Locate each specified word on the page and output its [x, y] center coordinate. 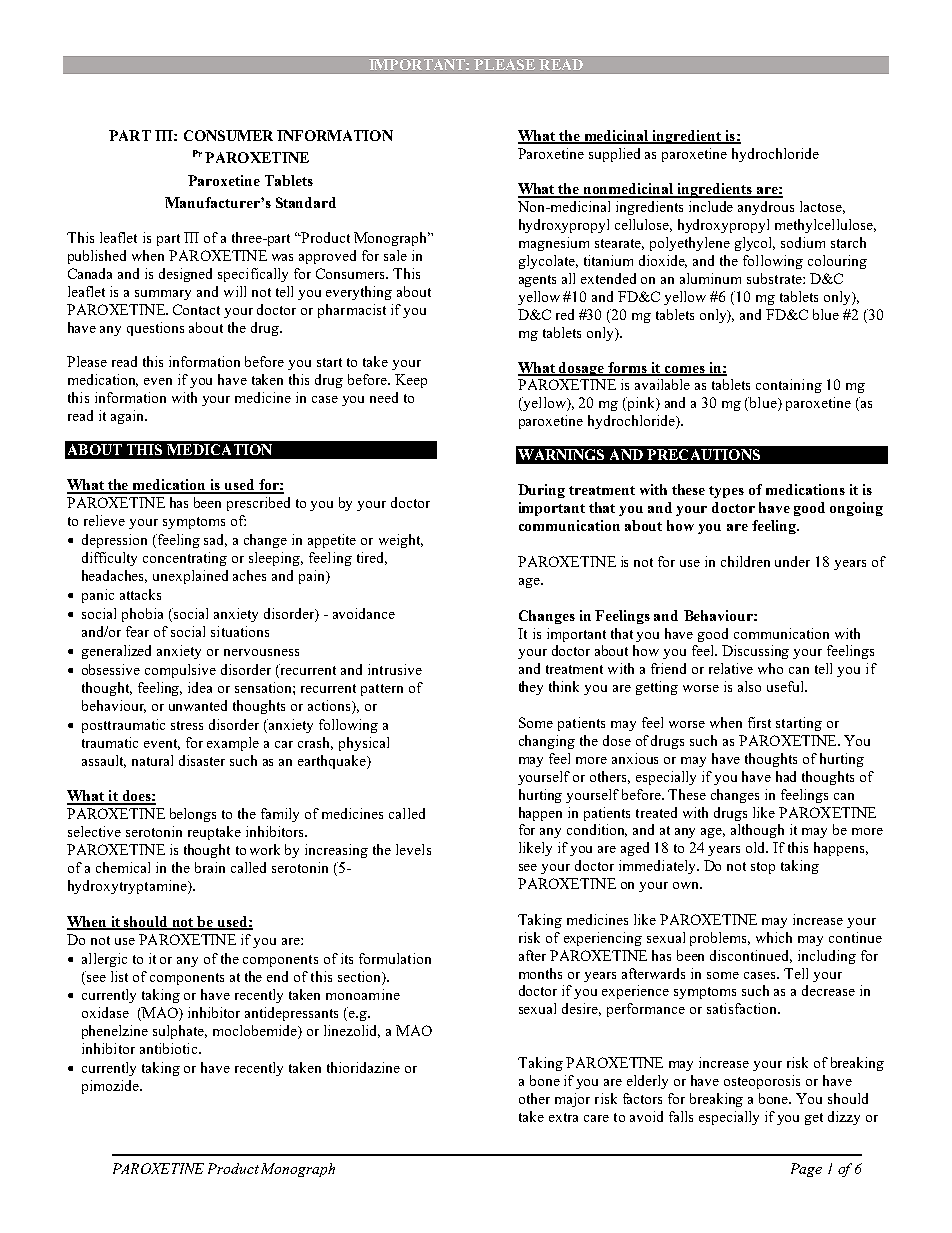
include [711, 206]
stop [763, 868]
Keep [411, 381]
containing [789, 386]
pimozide [111, 1087]
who [770, 668]
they [531, 688]
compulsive [180, 671]
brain [210, 867]
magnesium [554, 244]
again [129, 417]
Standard [306, 202]
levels [413, 849]
